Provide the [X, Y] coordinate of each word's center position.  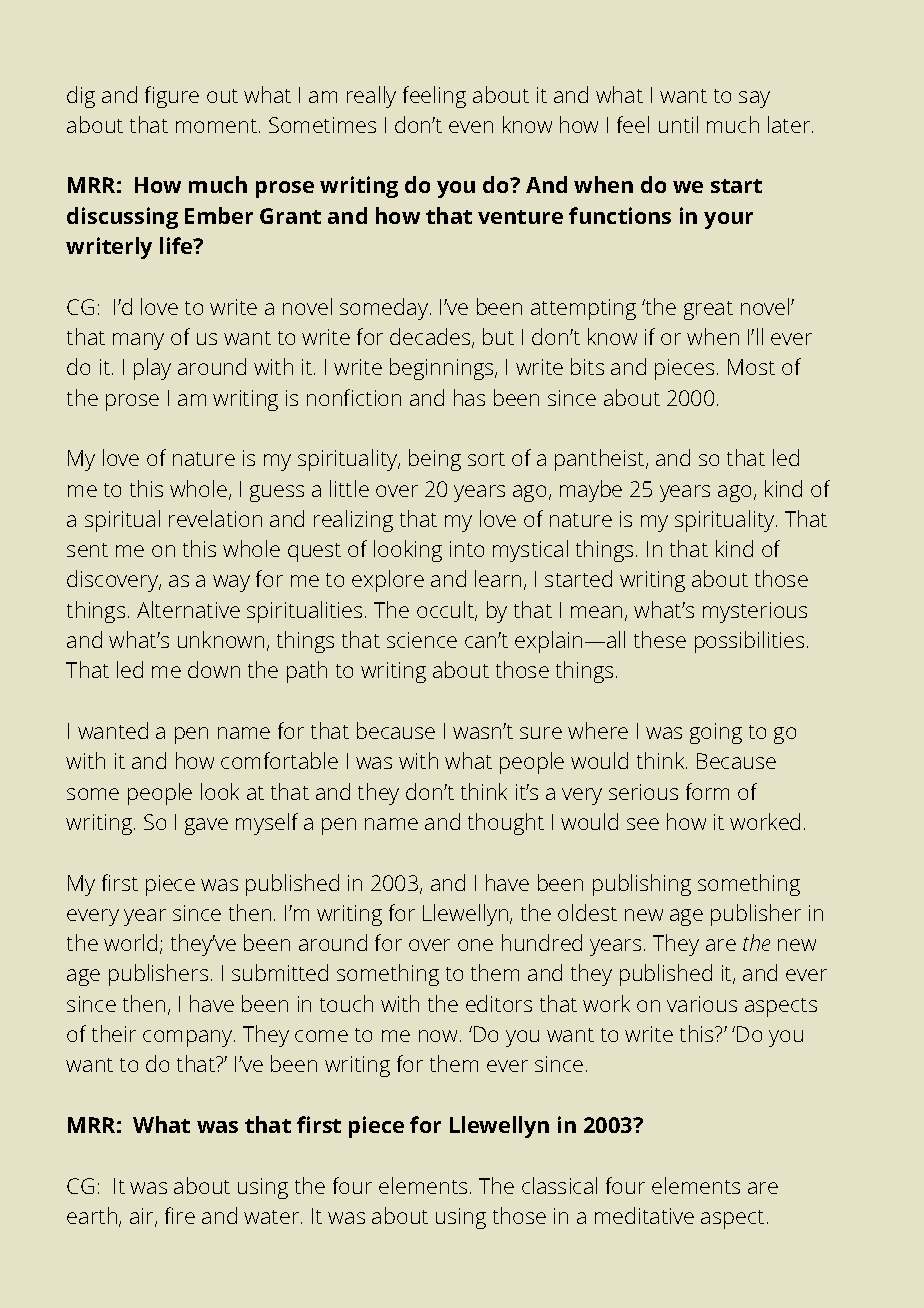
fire [180, 1215]
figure [172, 97]
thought [506, 824]
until [678, 124]
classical [559, 1185]
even [471, 127]
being [435, 460]
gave [206, 826]
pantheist [601, 460]
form [707, 791]
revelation [215, 518]
